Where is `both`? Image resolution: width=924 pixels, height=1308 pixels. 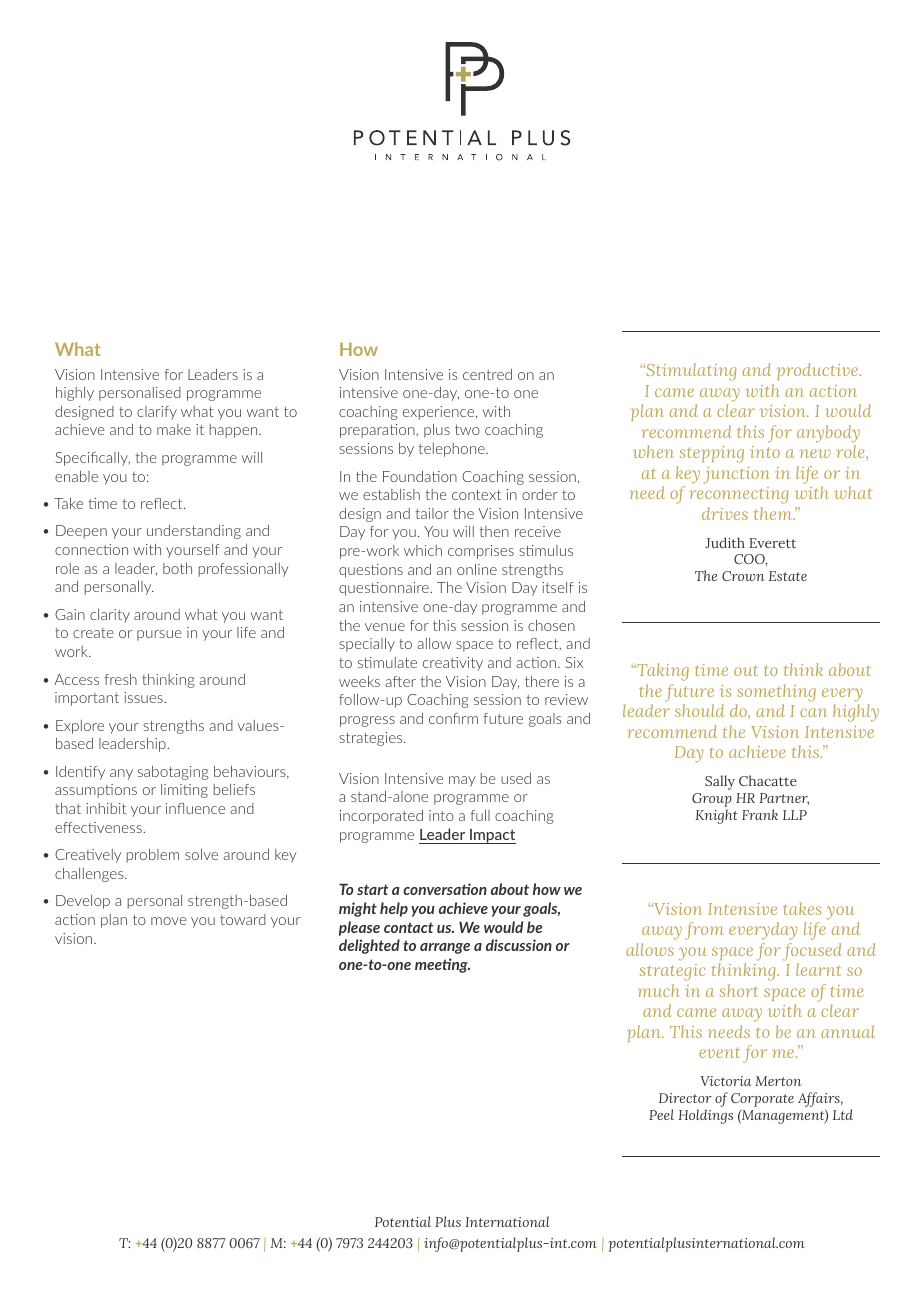 both is located at coordinates (177, 568).
